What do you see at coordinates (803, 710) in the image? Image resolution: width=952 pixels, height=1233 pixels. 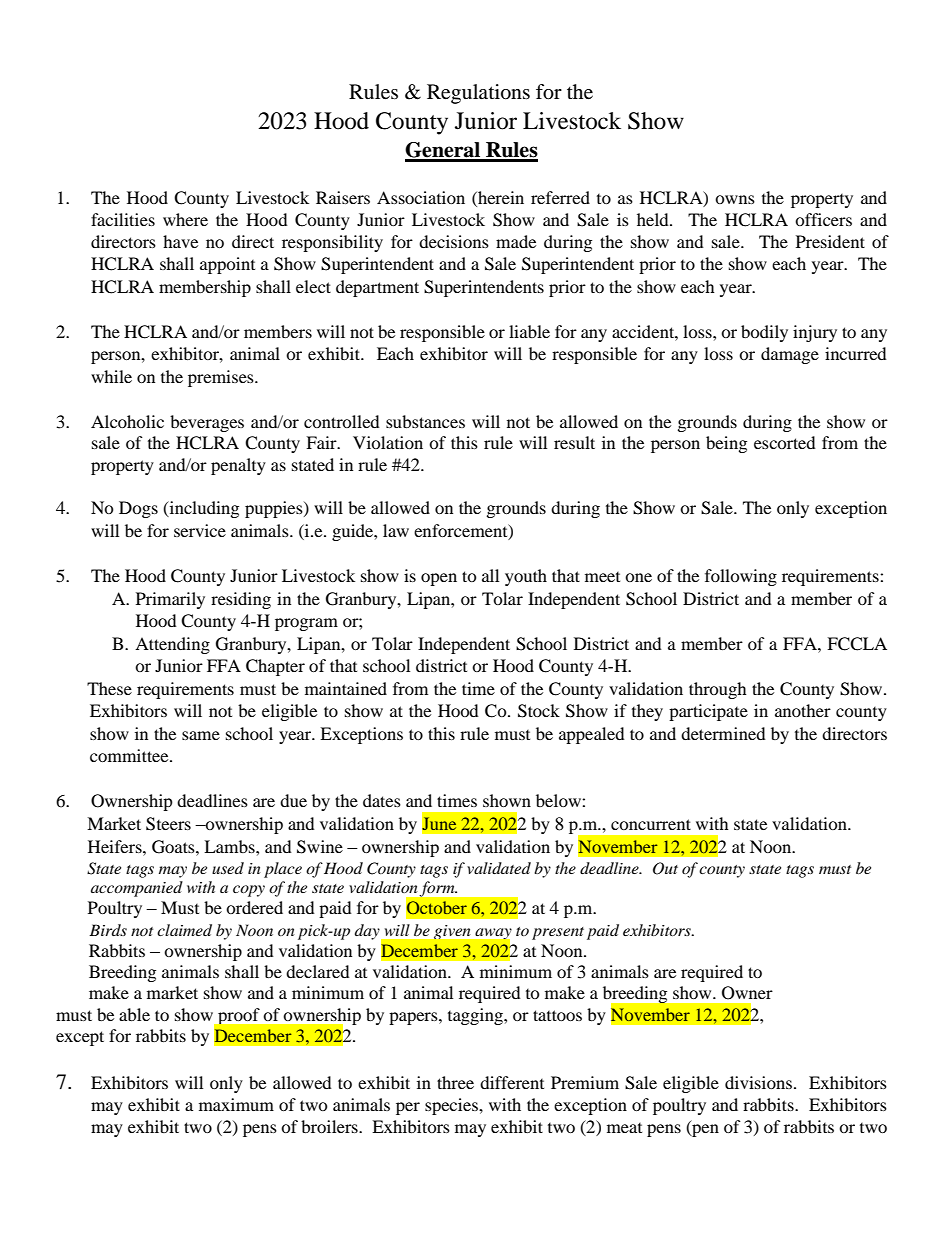 I see `another` at bounding box center [803, 710].
